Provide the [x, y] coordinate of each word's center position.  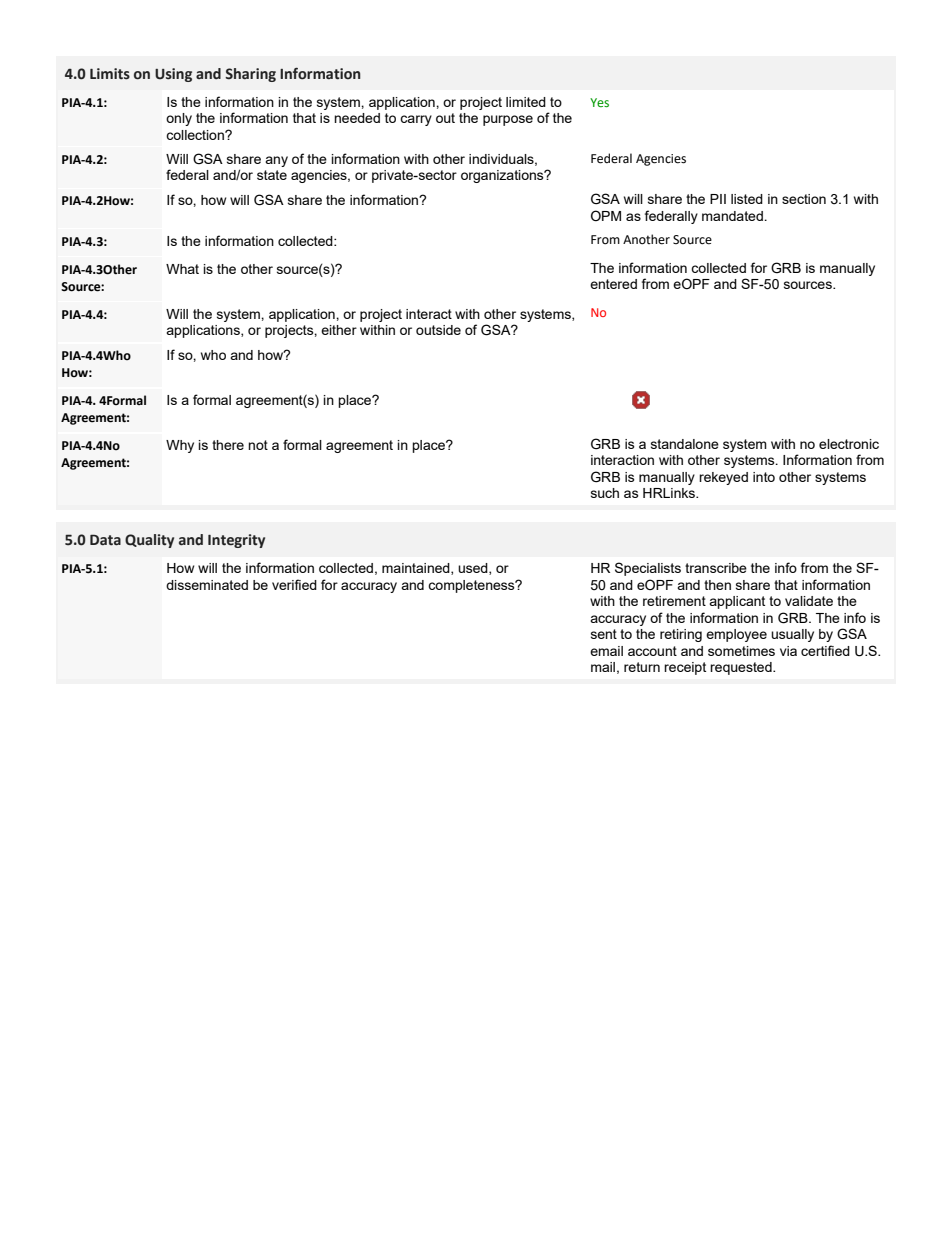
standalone [685, 444]
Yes [599, 102]
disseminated [207, 585]
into [764, 477]
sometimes [741, 651]
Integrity [236, 541]
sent [604, 634]
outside [438, 330]
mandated [733, 216]
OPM [606, 215]
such [605, 493]
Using [173, 75]
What [182, 269]
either [339, 330]
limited [526, 102]
